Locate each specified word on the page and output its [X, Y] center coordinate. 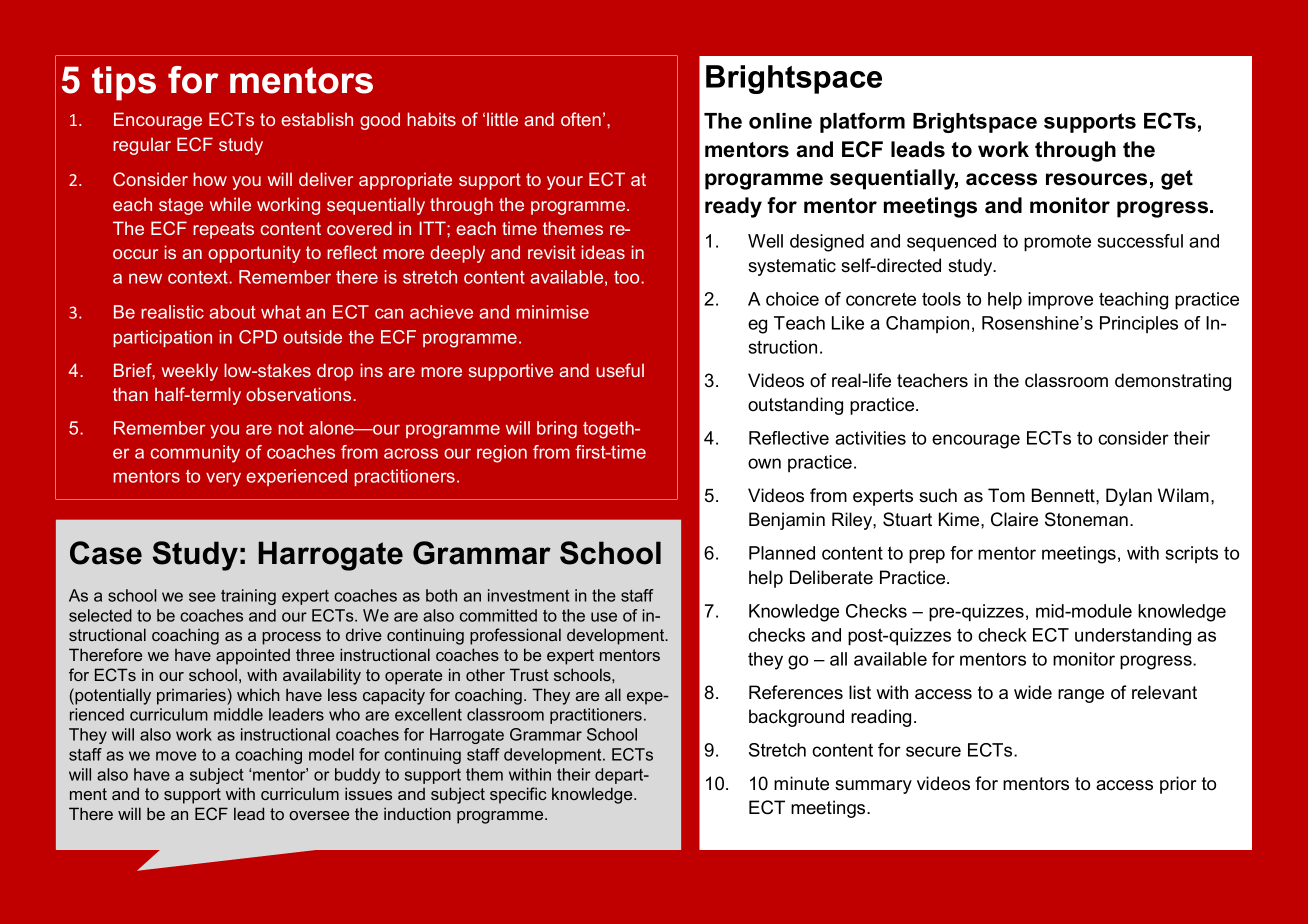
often [581, 119]
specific [518, 795]
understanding [1133, 637]
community [195, 454]
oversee [319, 815]
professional [515, 636]
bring [557, 430]
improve [1060, 300]
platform [862, 122]
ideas [603, 252]
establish [317, 119]
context [199, 277]
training [248, 597]
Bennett [1064, 495]
